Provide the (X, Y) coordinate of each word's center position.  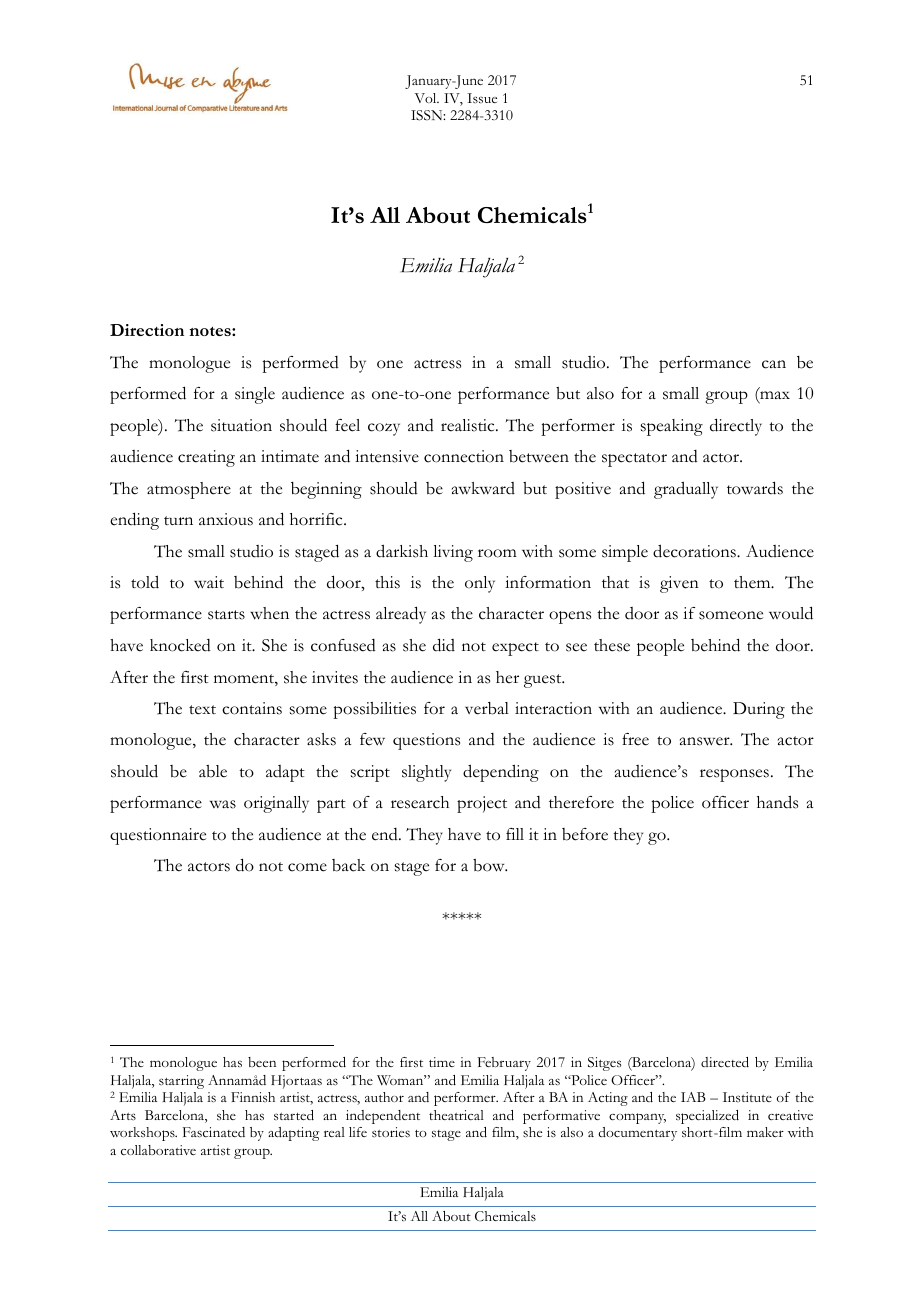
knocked (180, 645)
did (444, 645)
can (774, 364)
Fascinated (214, 1132)
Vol (427, 98)
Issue (482, 98)
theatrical (456, 1115)
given (679, 584)
